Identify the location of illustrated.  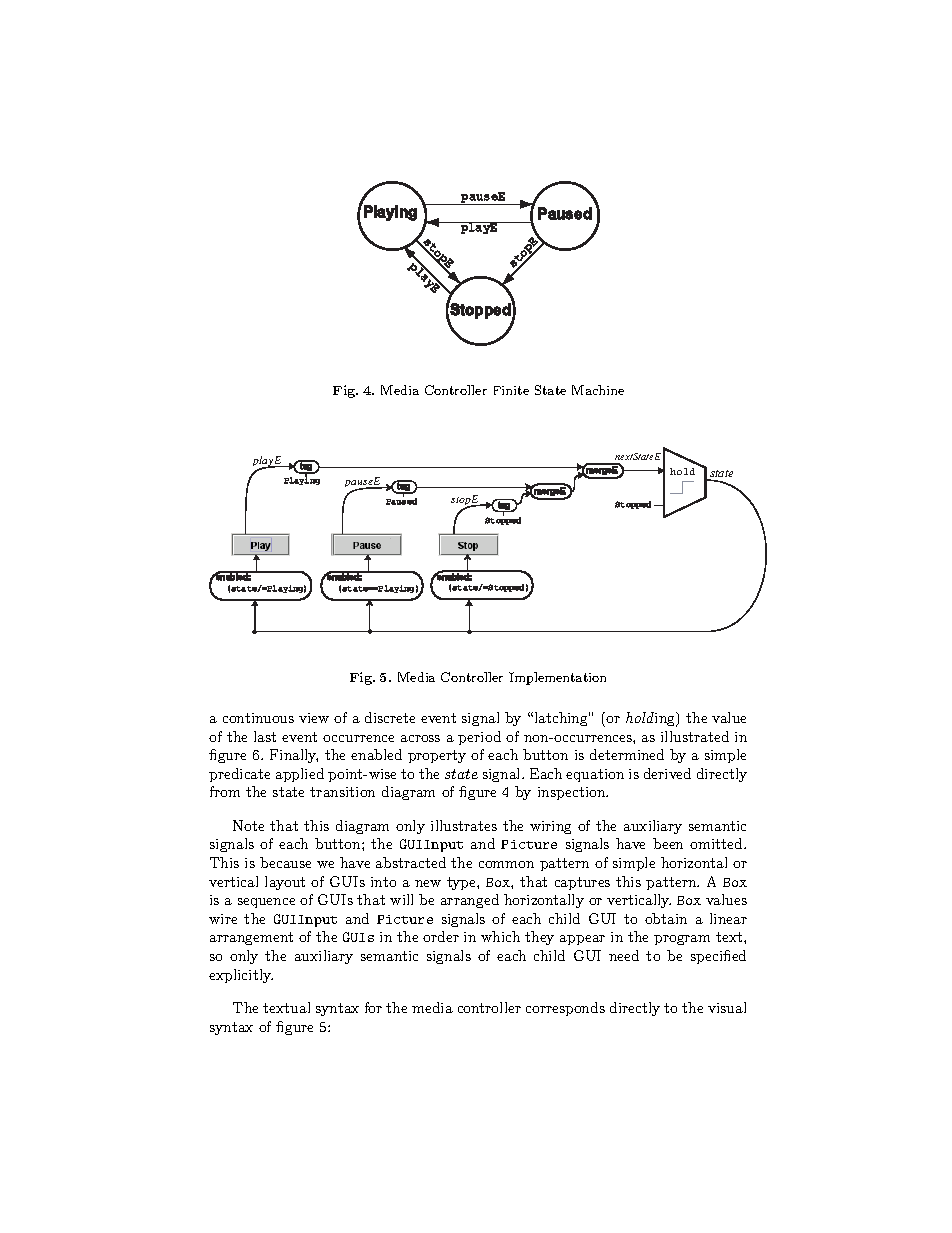
(695, 736).
